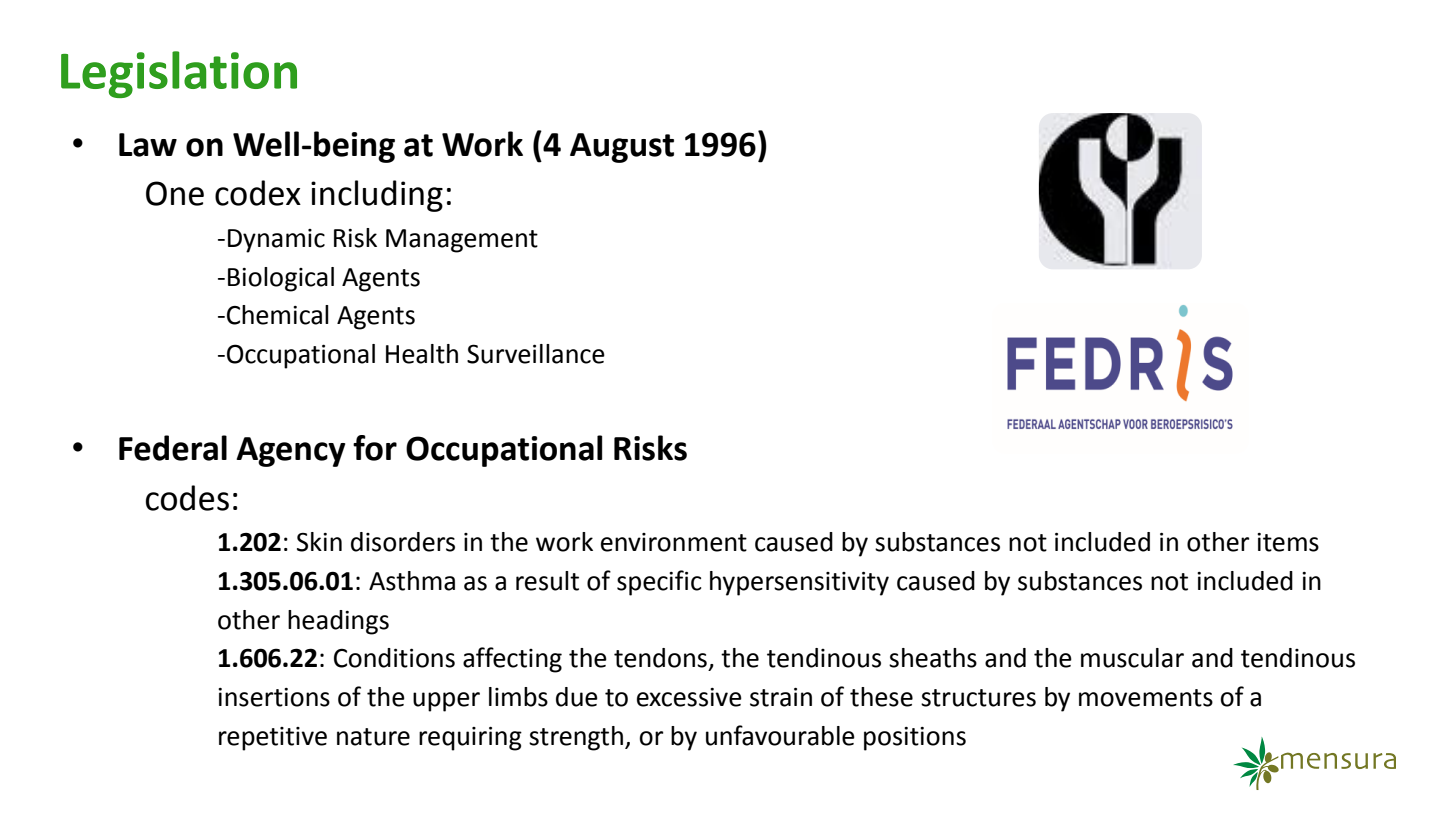  What do you see at coordinates (377, 196) in the page?
I see `including` at bounding box center [377, 196].
